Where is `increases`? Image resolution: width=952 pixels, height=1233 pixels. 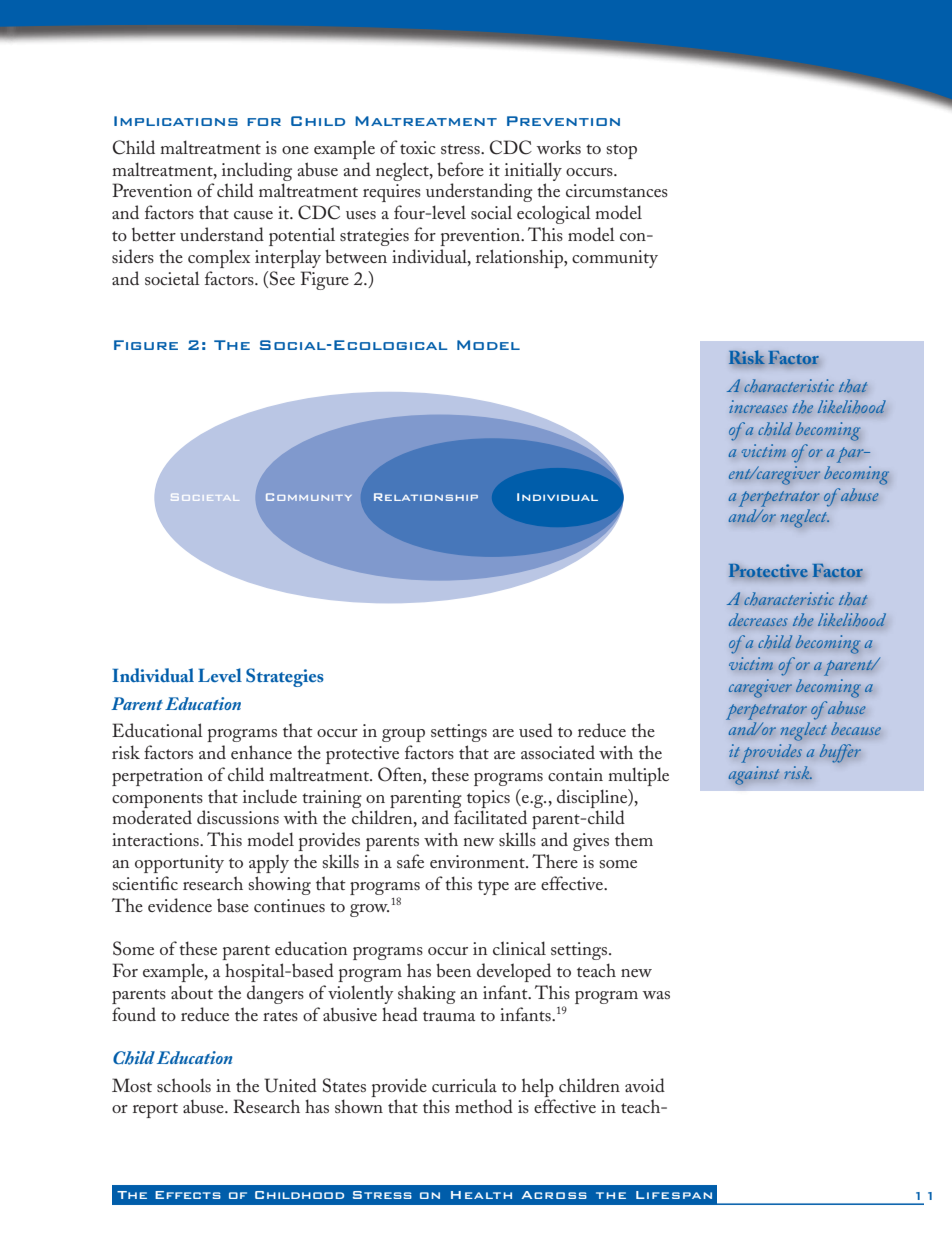 increases is located at coordinates (758, 406).
